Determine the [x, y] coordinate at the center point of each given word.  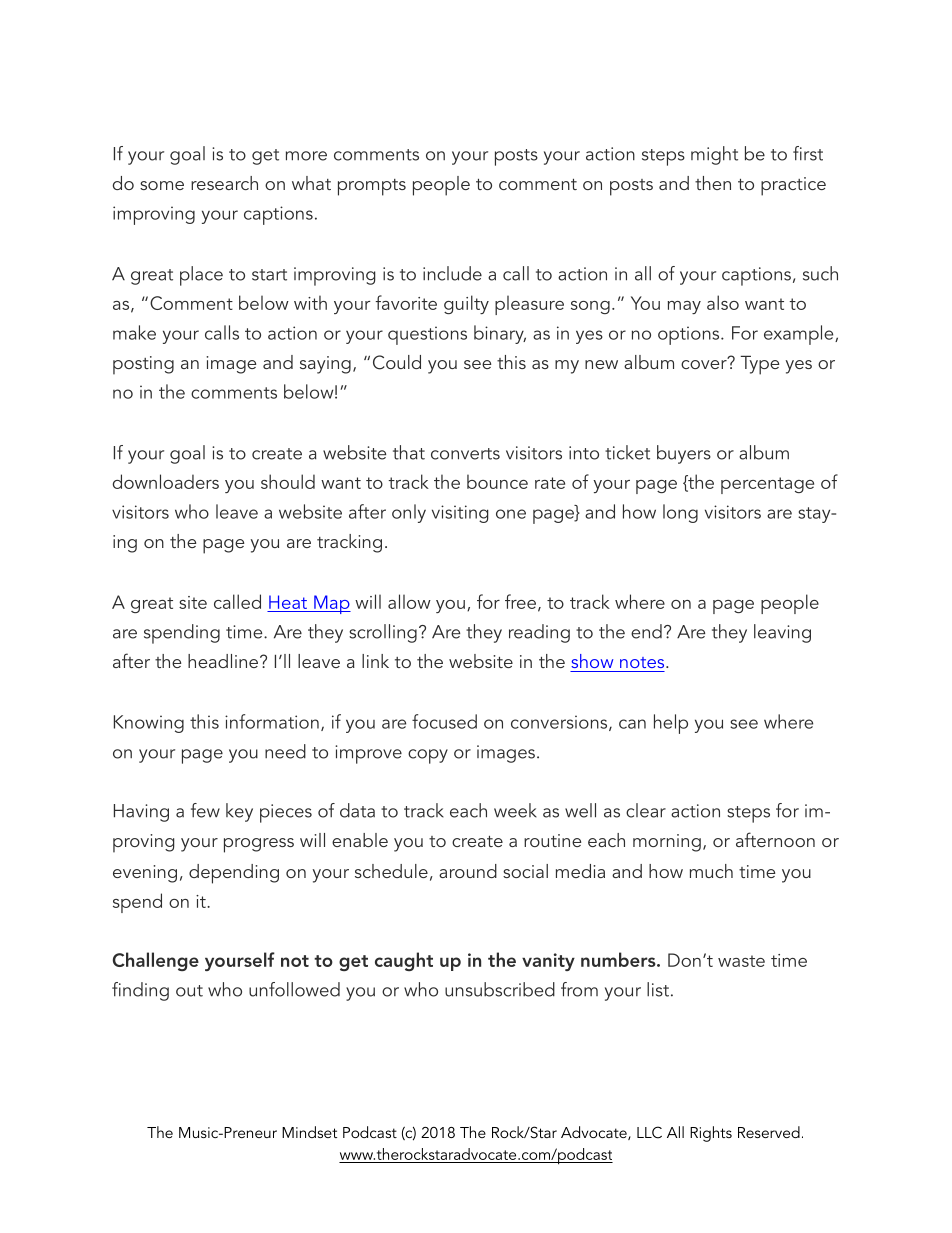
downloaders [166, 481]
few [205, 810]
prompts [372, 187]
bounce [497, 481]
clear [646, 810]
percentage [767, 485]
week [515, 810]
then [713, 183]
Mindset [309, 1132]
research [224, 183]
